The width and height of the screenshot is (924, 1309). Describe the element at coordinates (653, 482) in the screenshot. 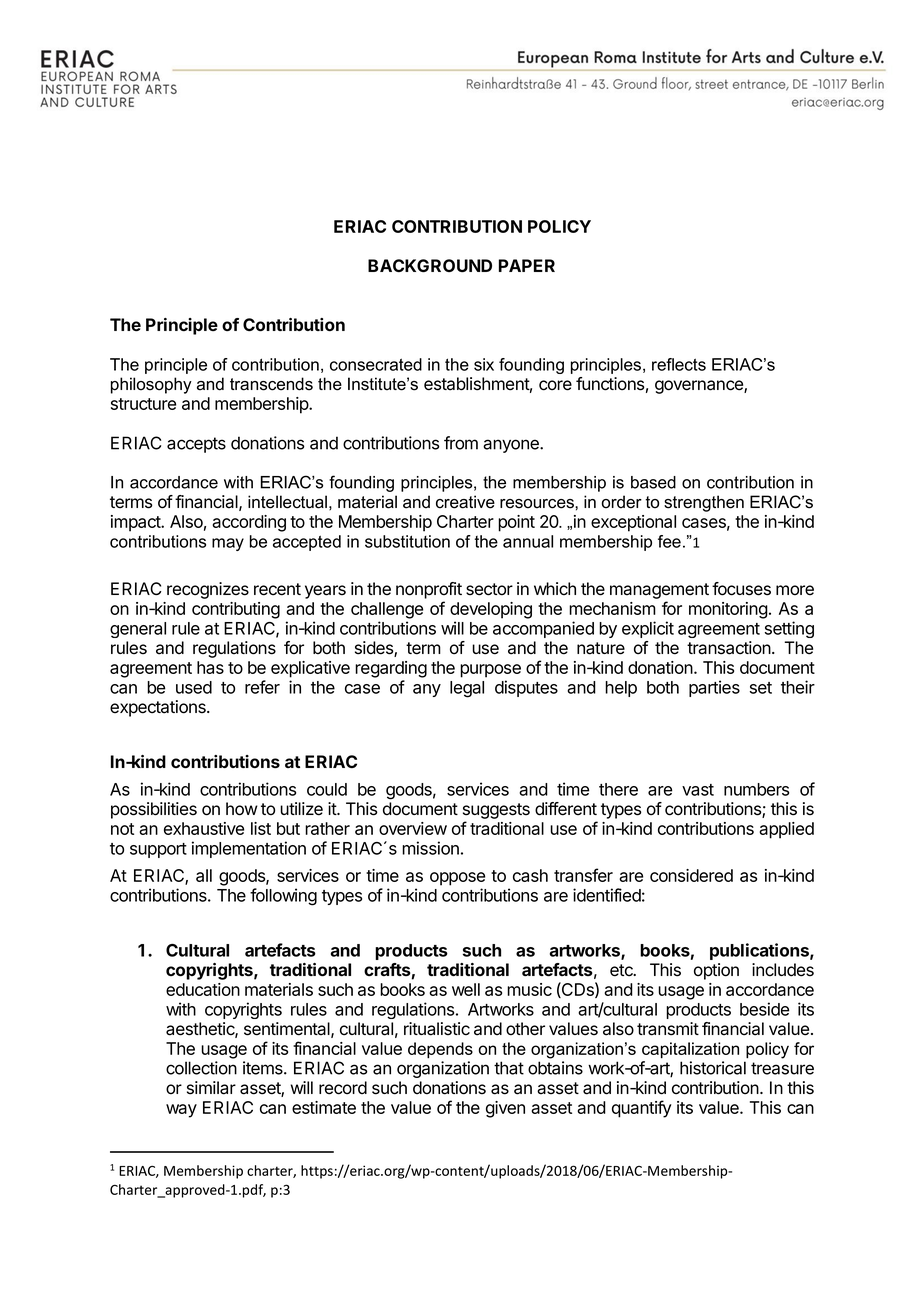

I see `based` at that location.
